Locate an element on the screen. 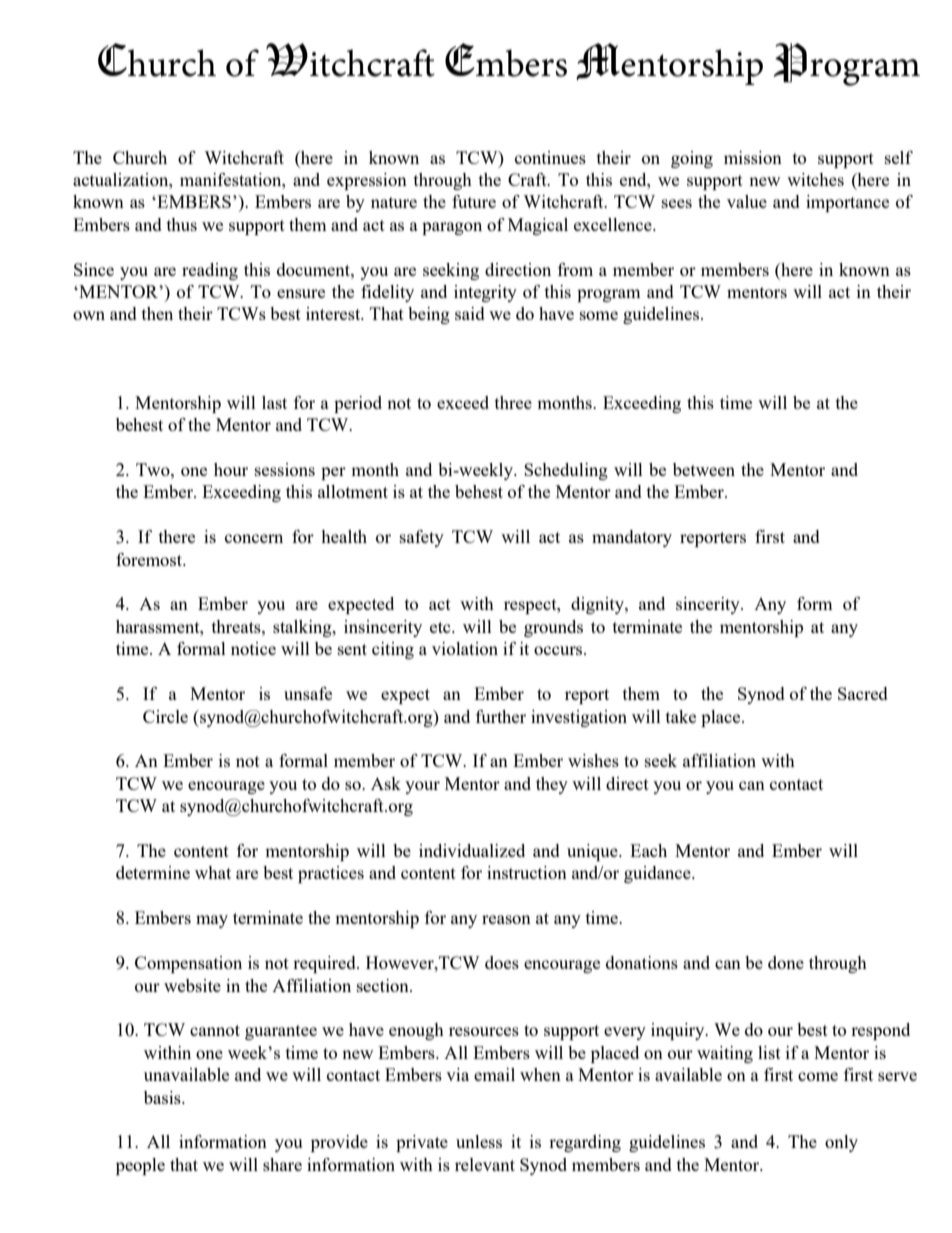 The width and height of the screenshot is (952, 1233). thus is located at coordinates (182, 224).
